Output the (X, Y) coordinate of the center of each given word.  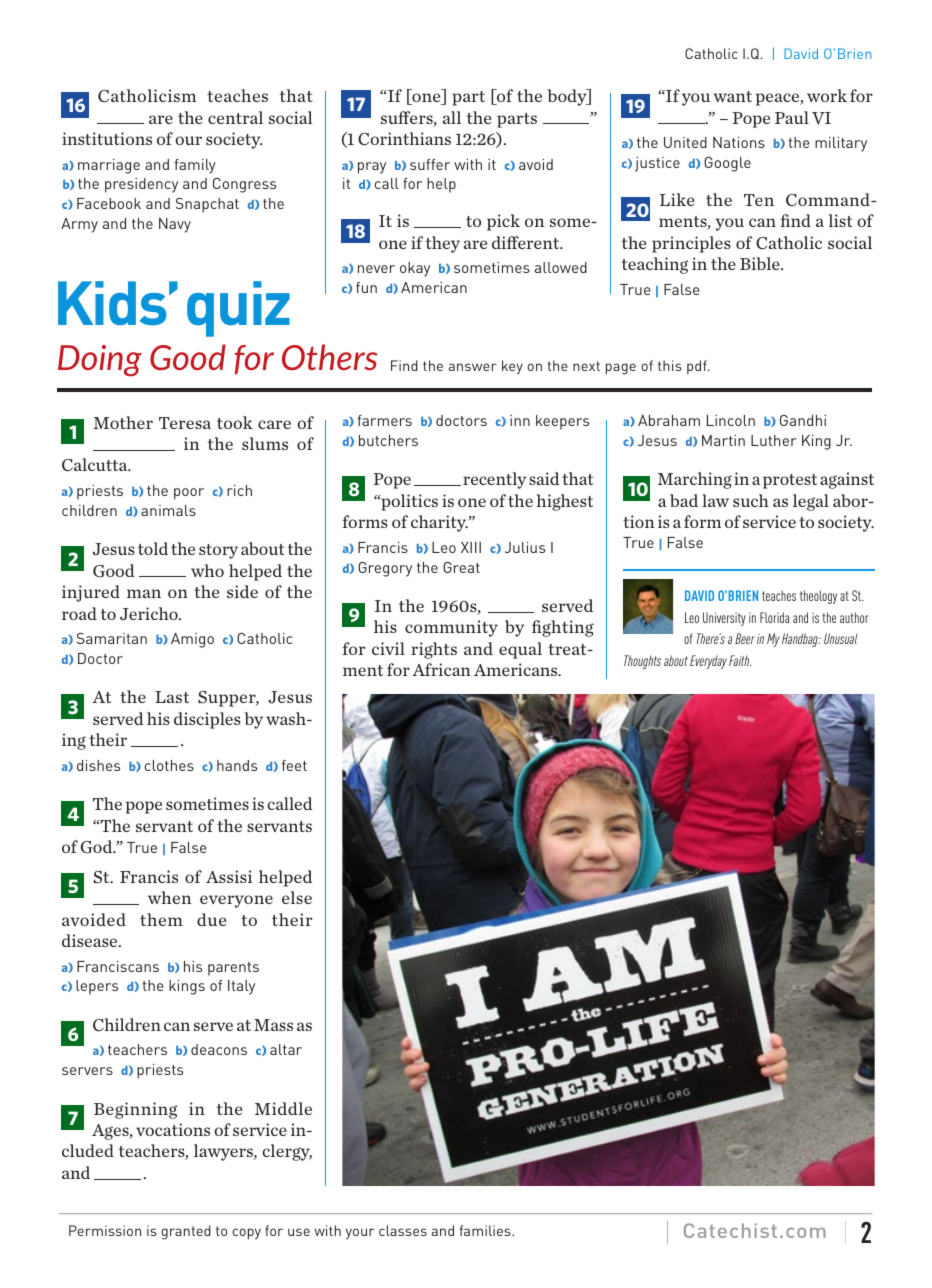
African (442, 669)
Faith (740, 660)
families (486, 1230)
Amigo (192, 640)
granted (186, 1232)
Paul (792, 117)
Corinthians (404, 139)
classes (403, 1230)
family (195, 166)
